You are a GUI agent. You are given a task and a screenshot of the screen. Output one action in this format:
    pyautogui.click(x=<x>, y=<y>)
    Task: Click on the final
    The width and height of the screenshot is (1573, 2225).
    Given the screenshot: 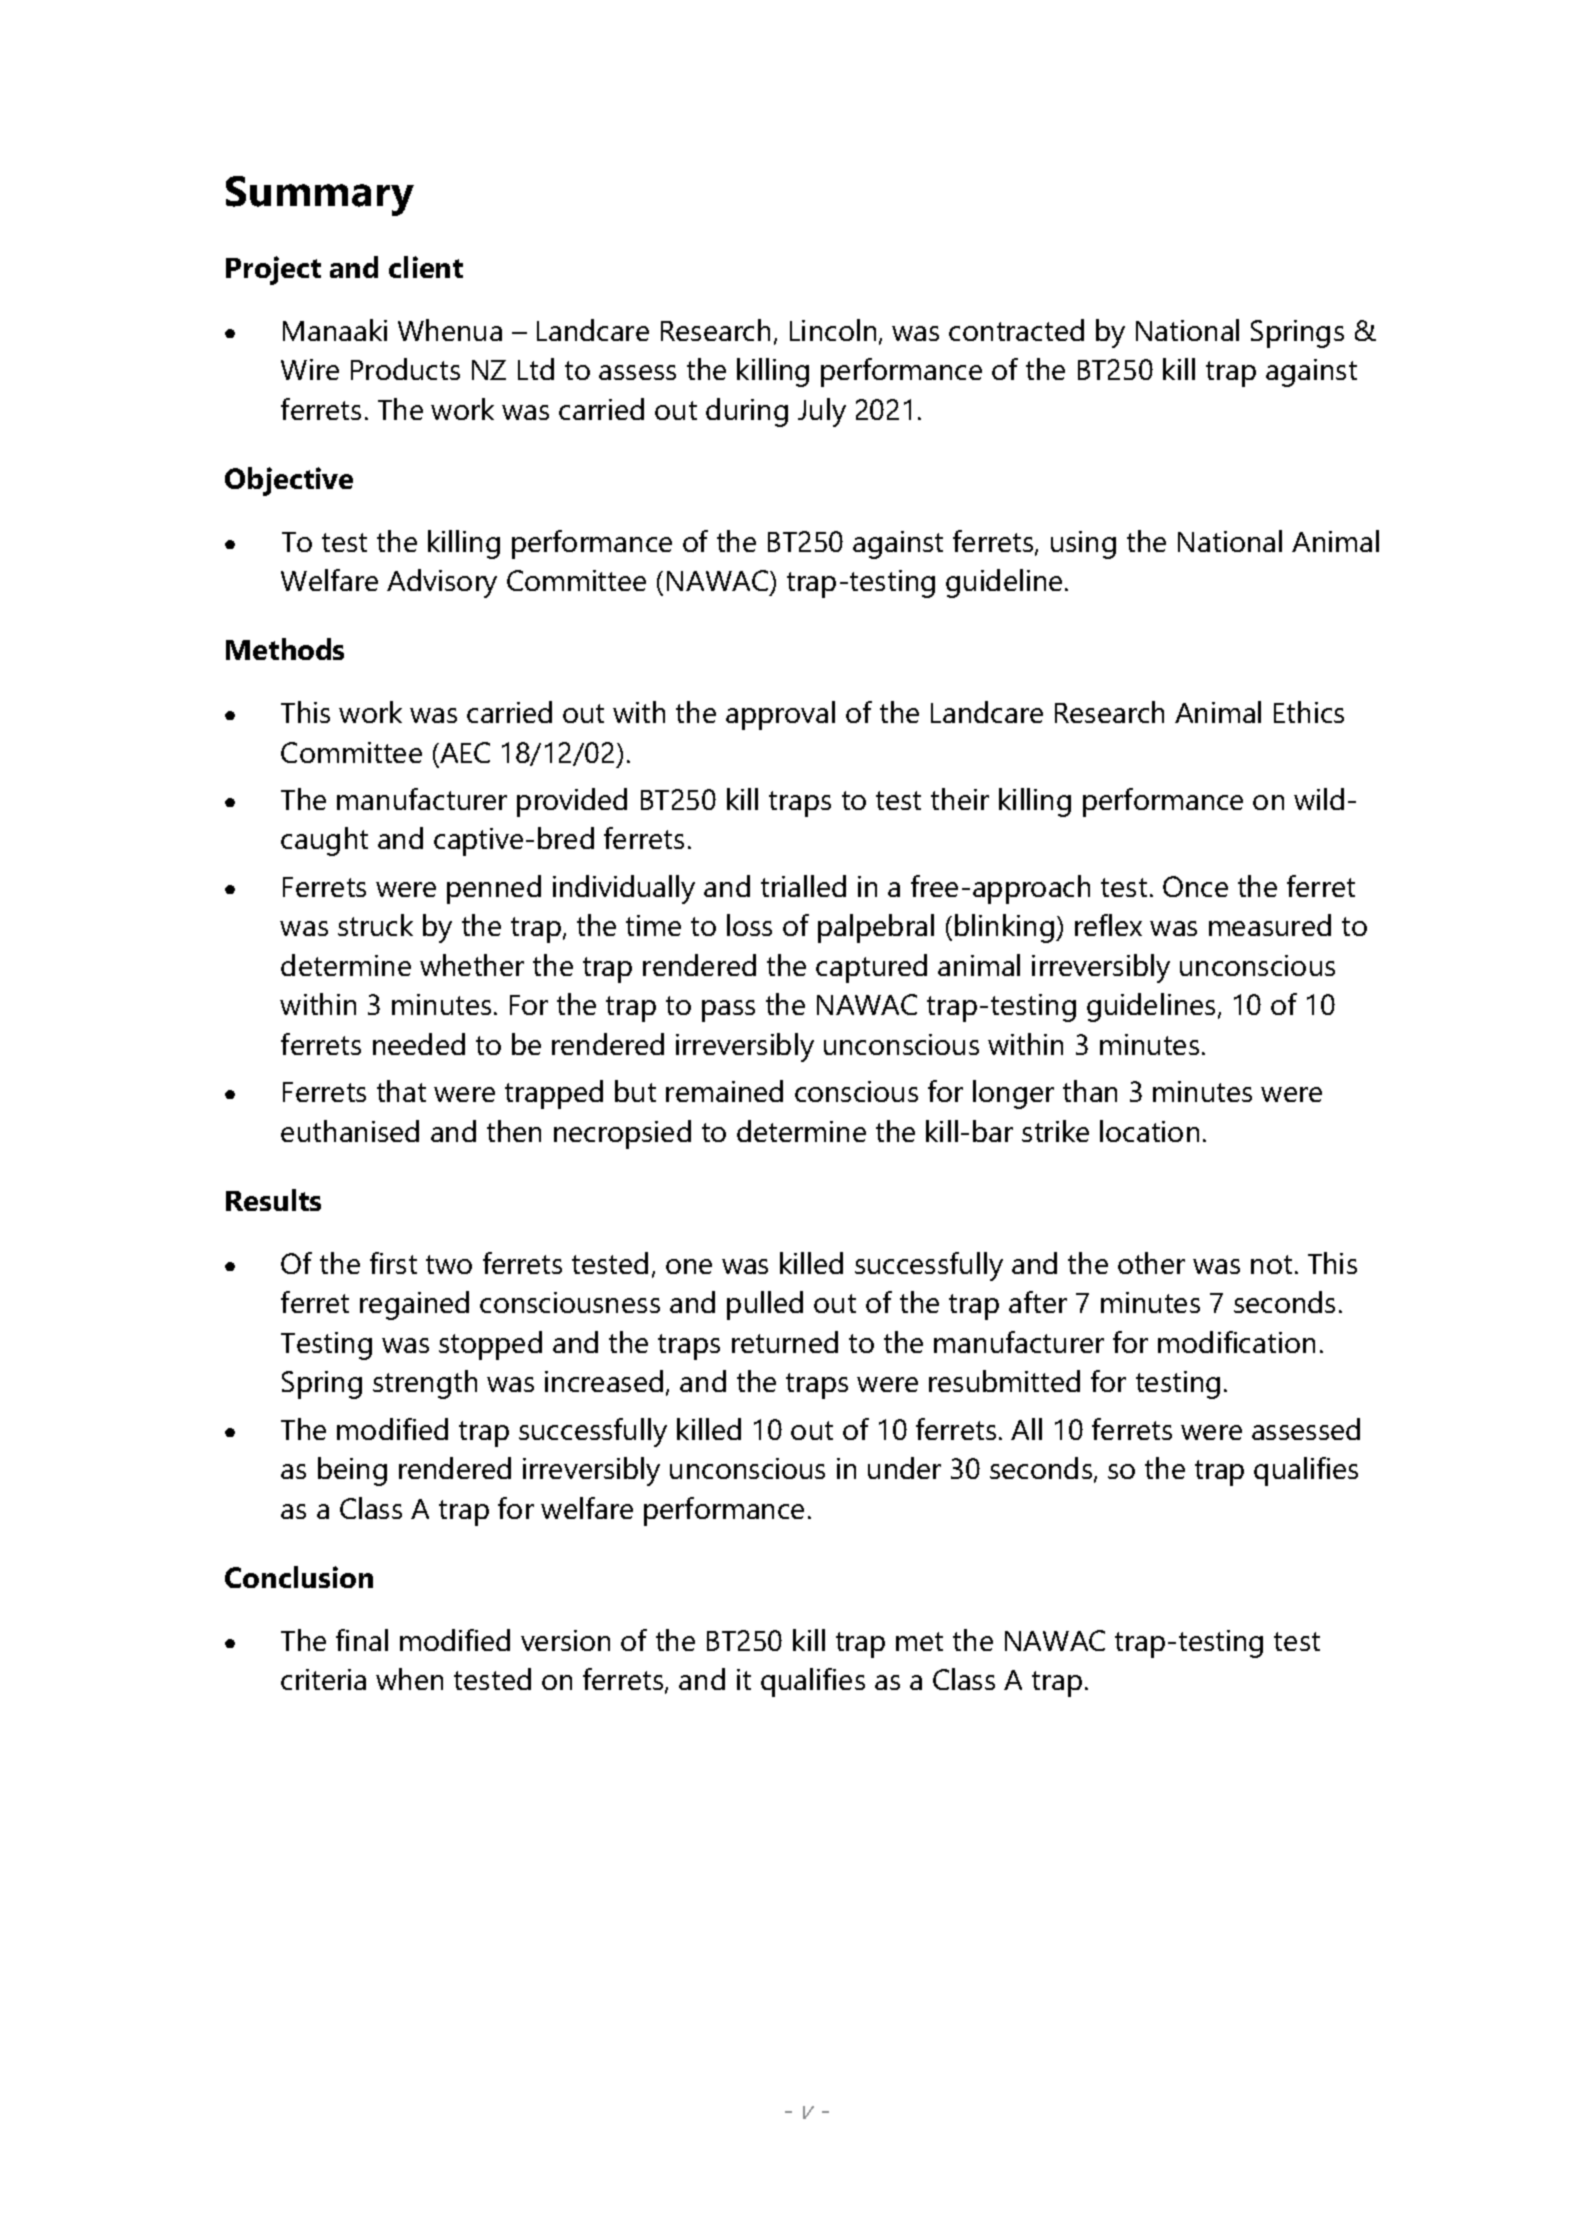 What is the action you would take?
    pyautogui.click(x=362, y=1640)
